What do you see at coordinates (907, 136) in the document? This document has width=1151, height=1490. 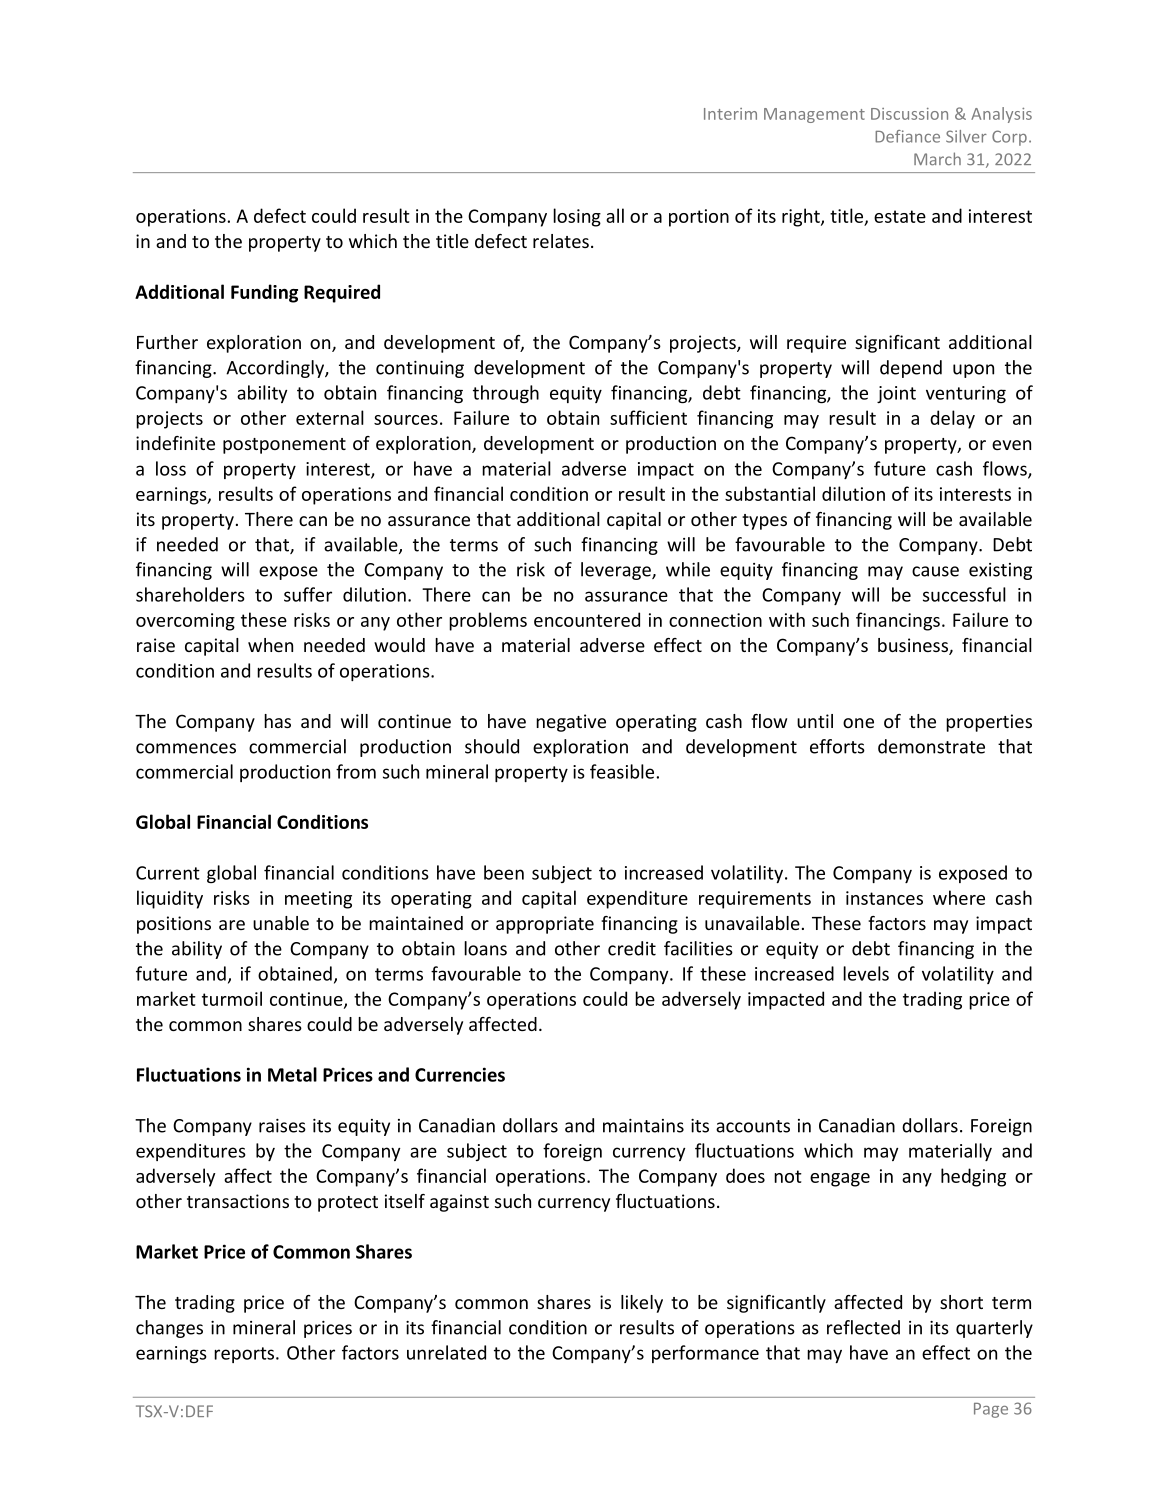 I see `Defiance` at bounding box center [907, 136].
